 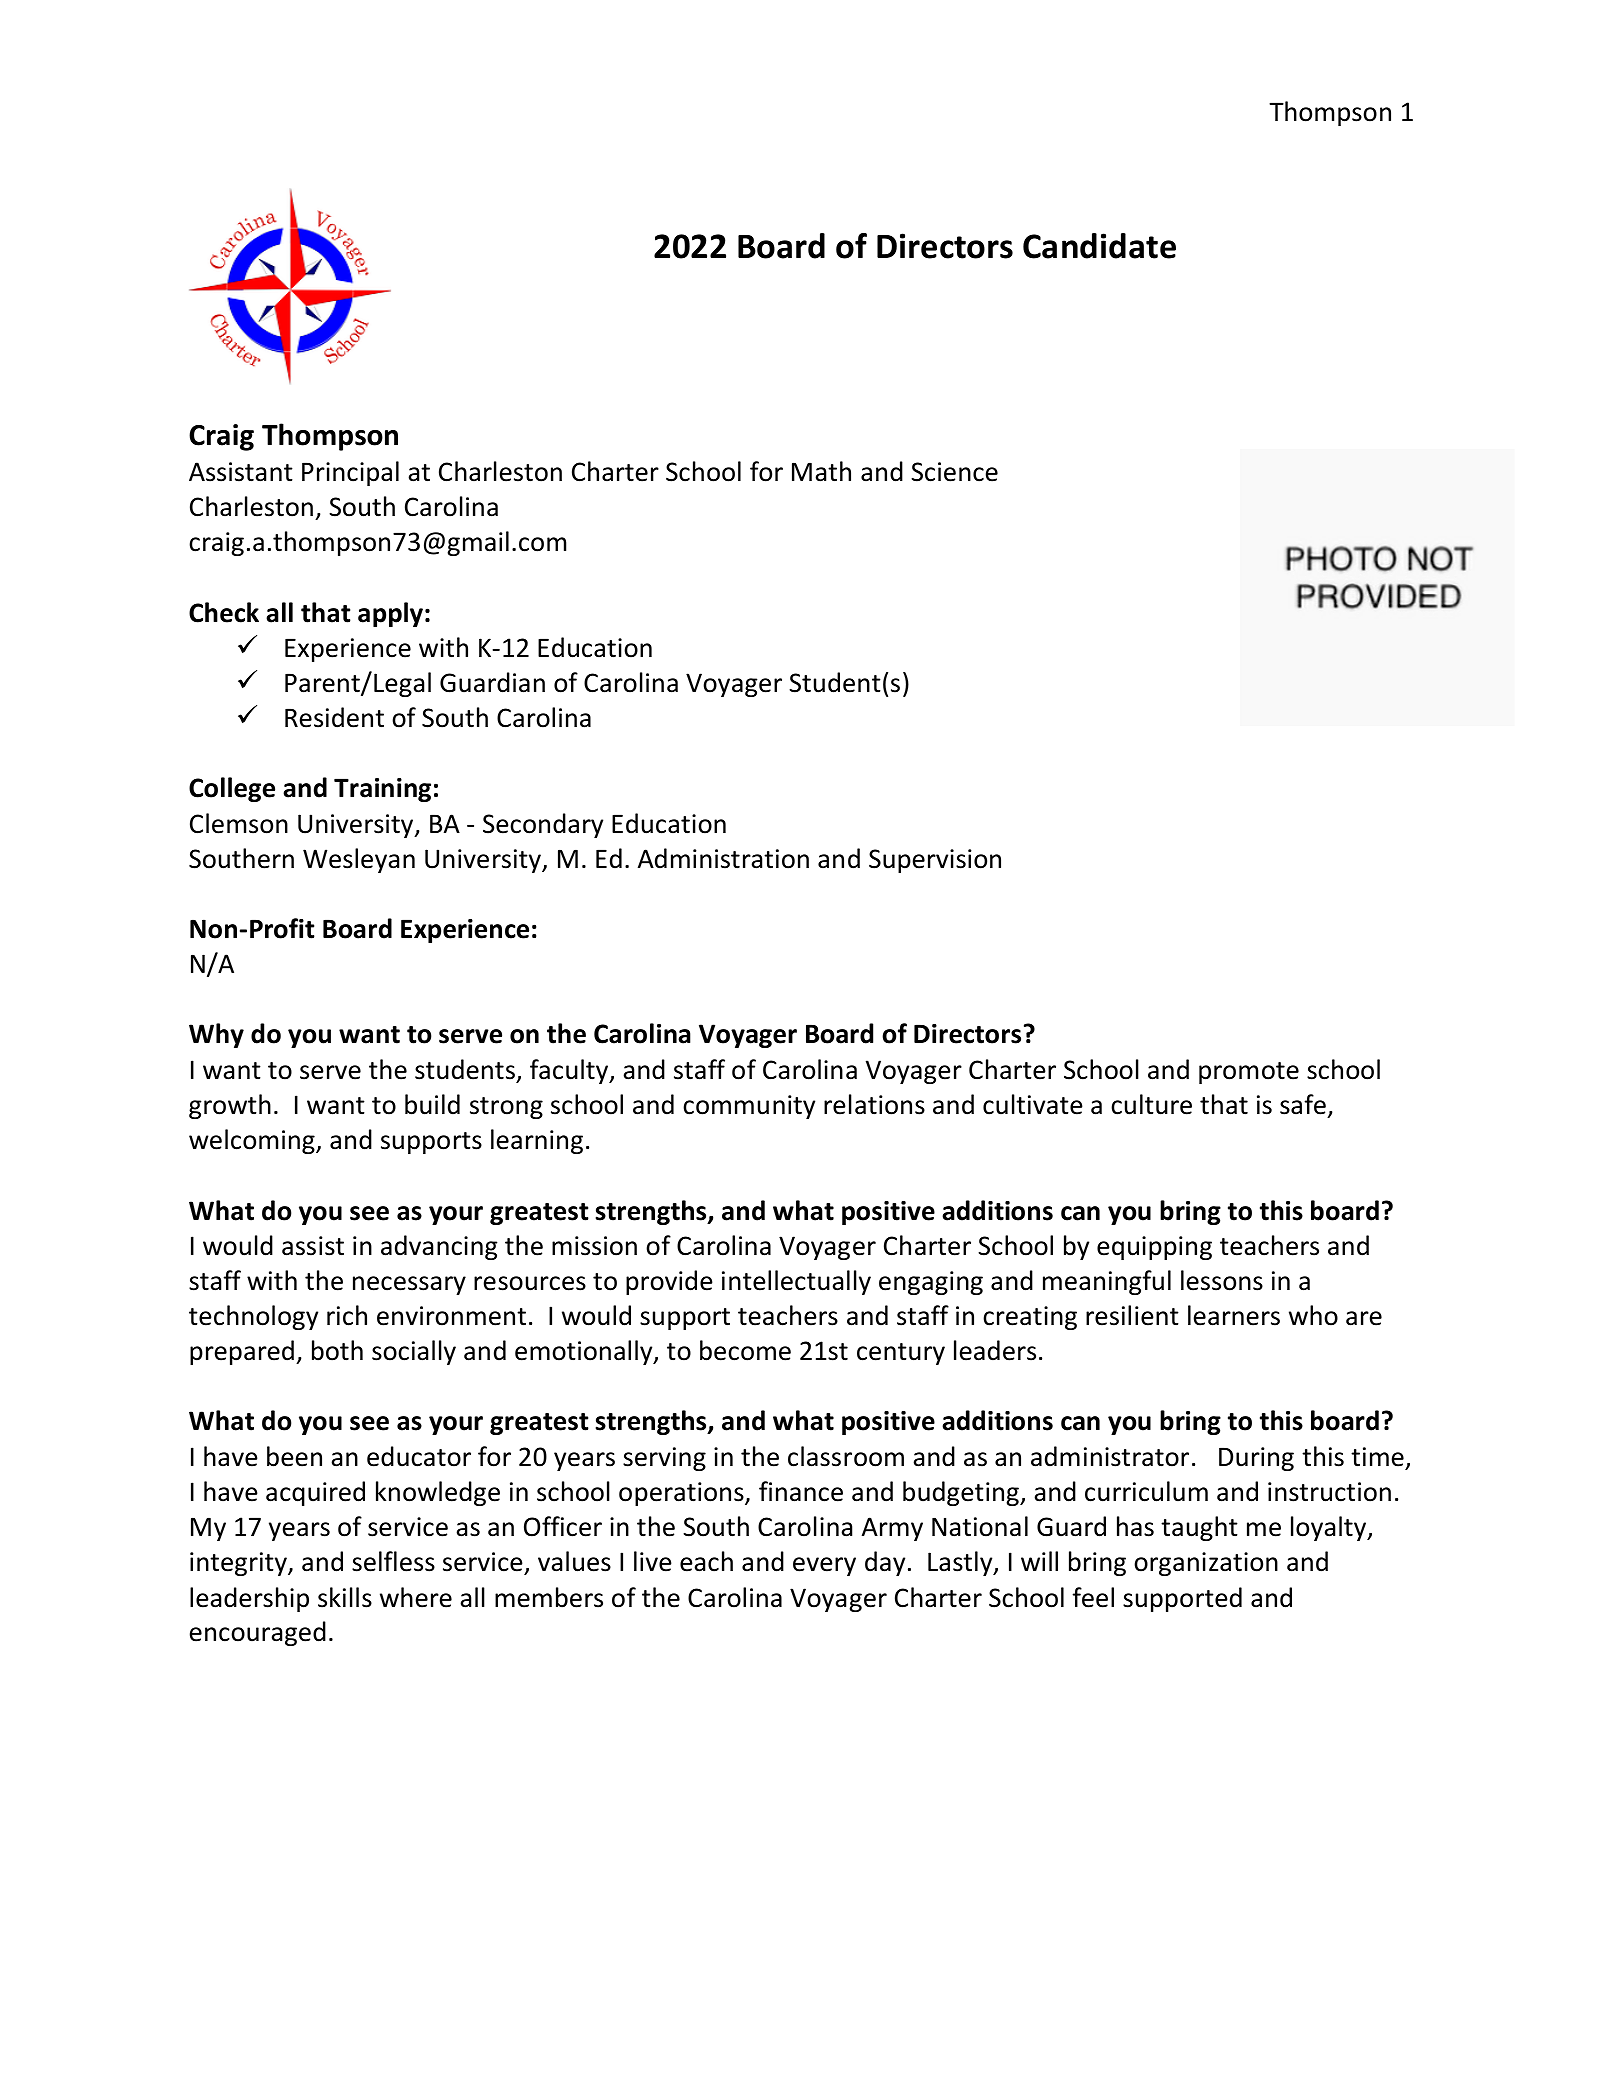 I want to click on every, so click(x=824, y=1566).
